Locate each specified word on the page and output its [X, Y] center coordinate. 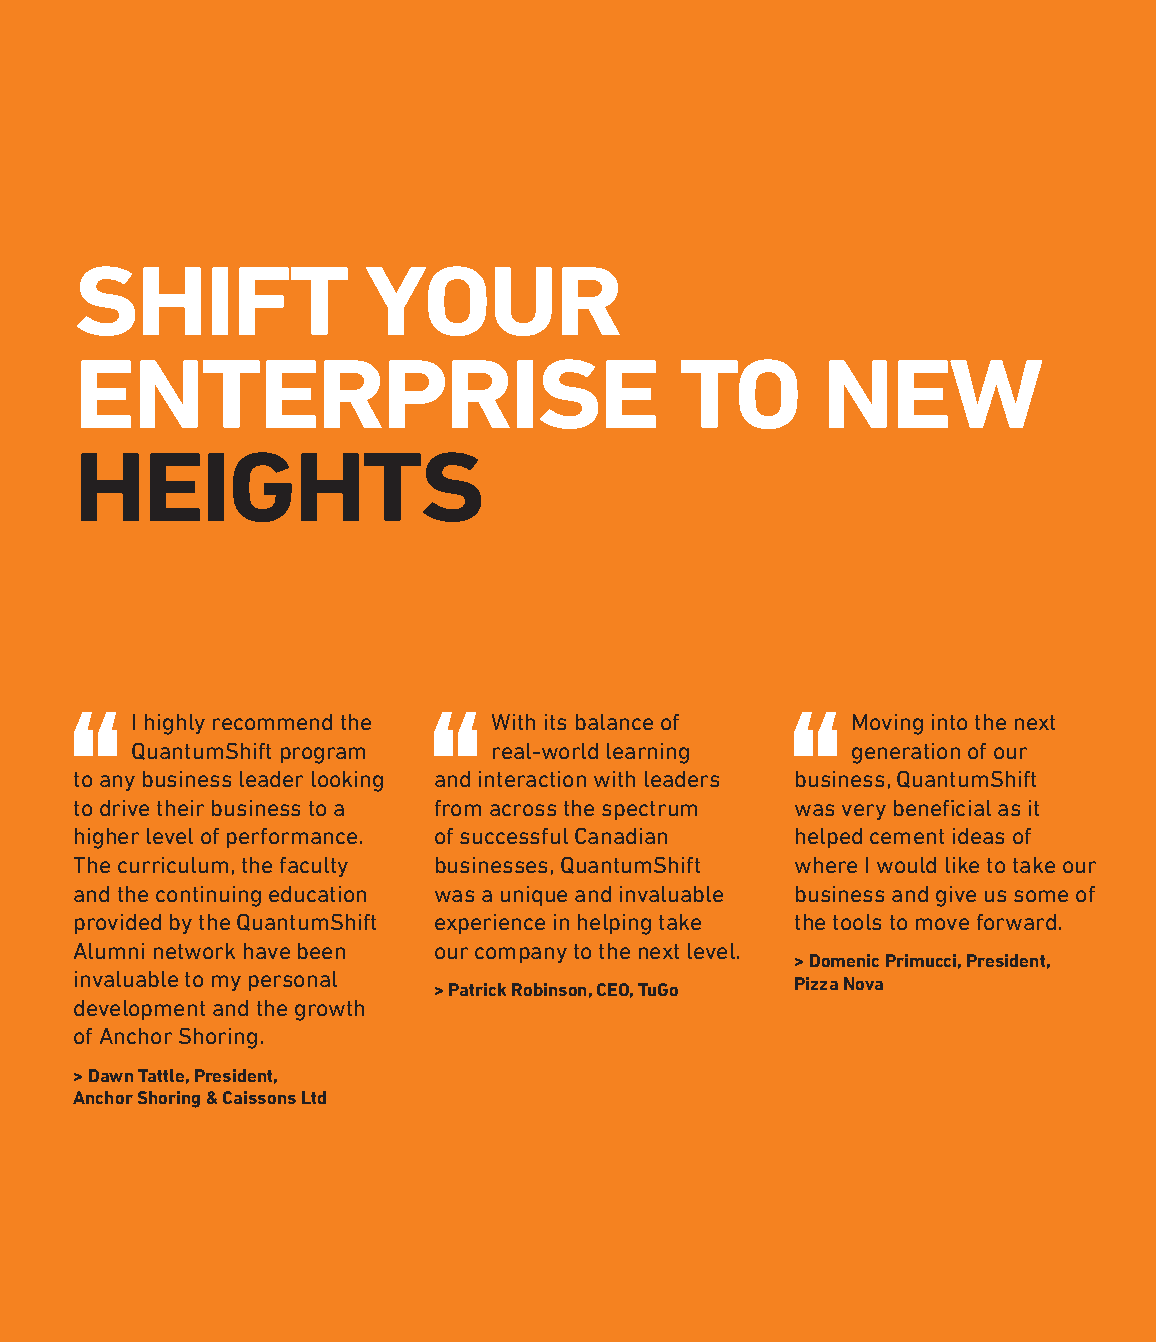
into [949, 722]
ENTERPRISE [368, 394]
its [555, 722]
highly [175, 724]
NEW [935, 394]
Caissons [259, 1097]
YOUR [493, 301]
